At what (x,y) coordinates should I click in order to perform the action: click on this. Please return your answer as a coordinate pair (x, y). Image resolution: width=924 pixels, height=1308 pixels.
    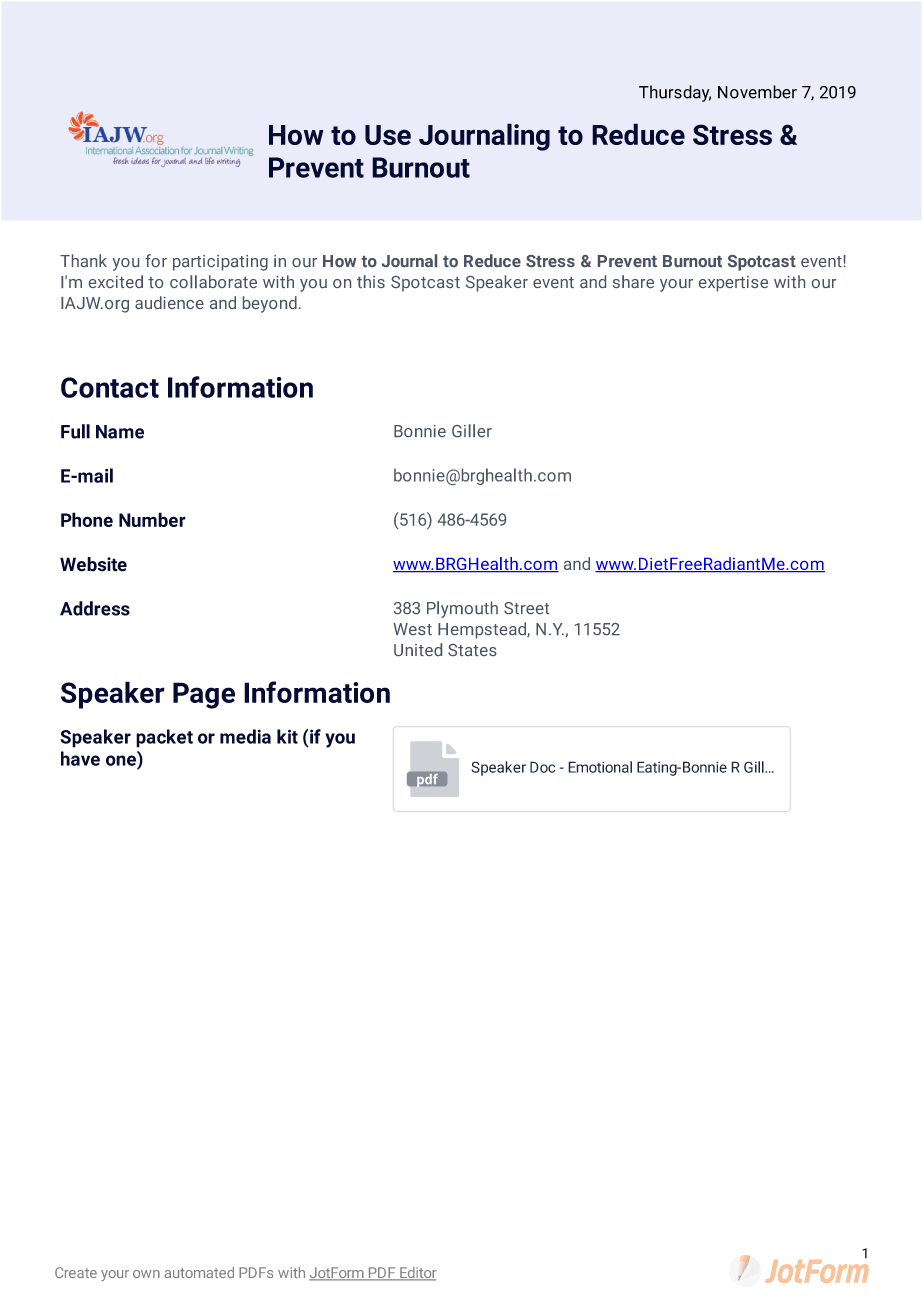
    Looking at the image, I should click on (371, 281).
